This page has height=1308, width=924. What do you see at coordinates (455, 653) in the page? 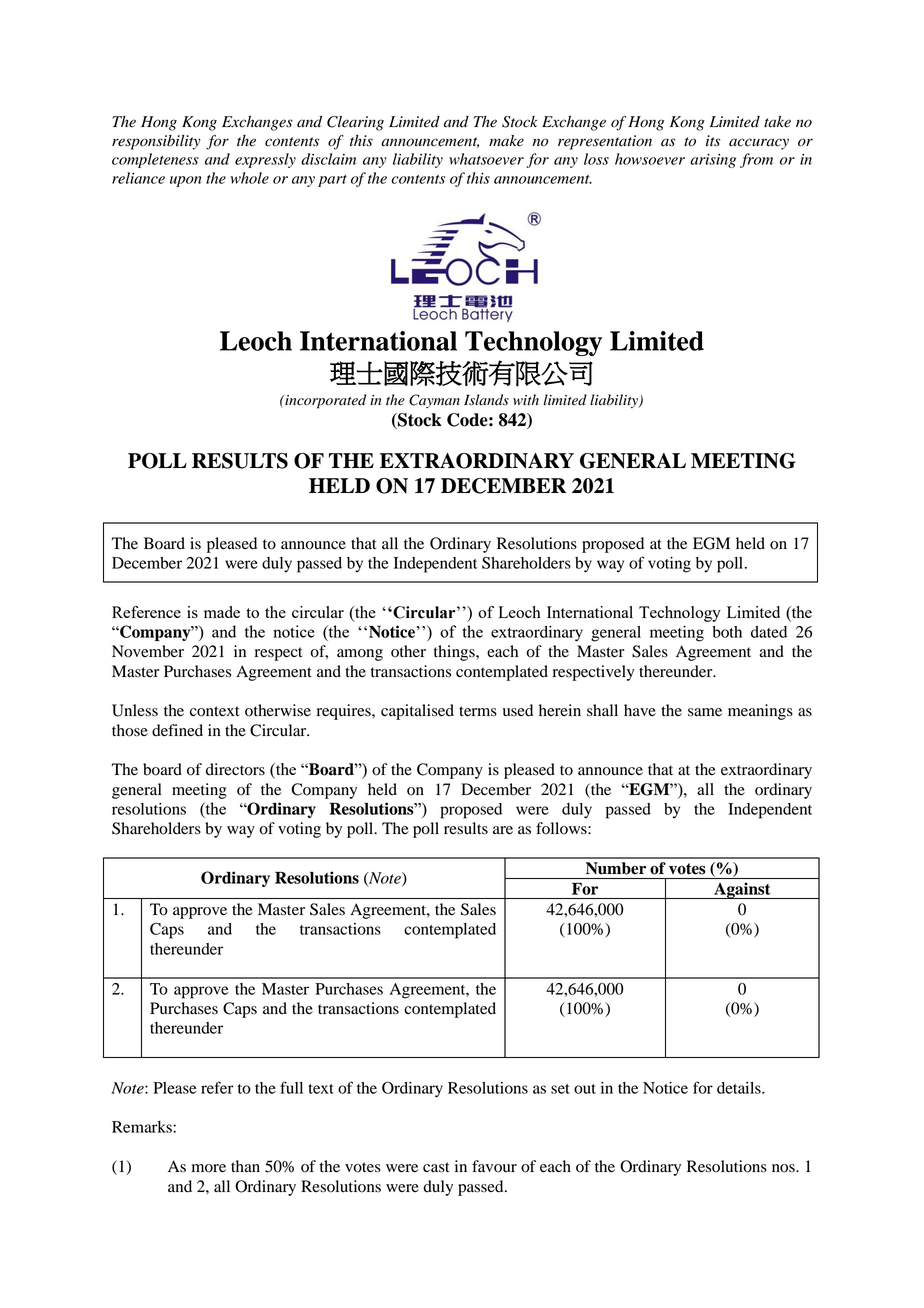
I see `things` at bounding box center [455, 653].
